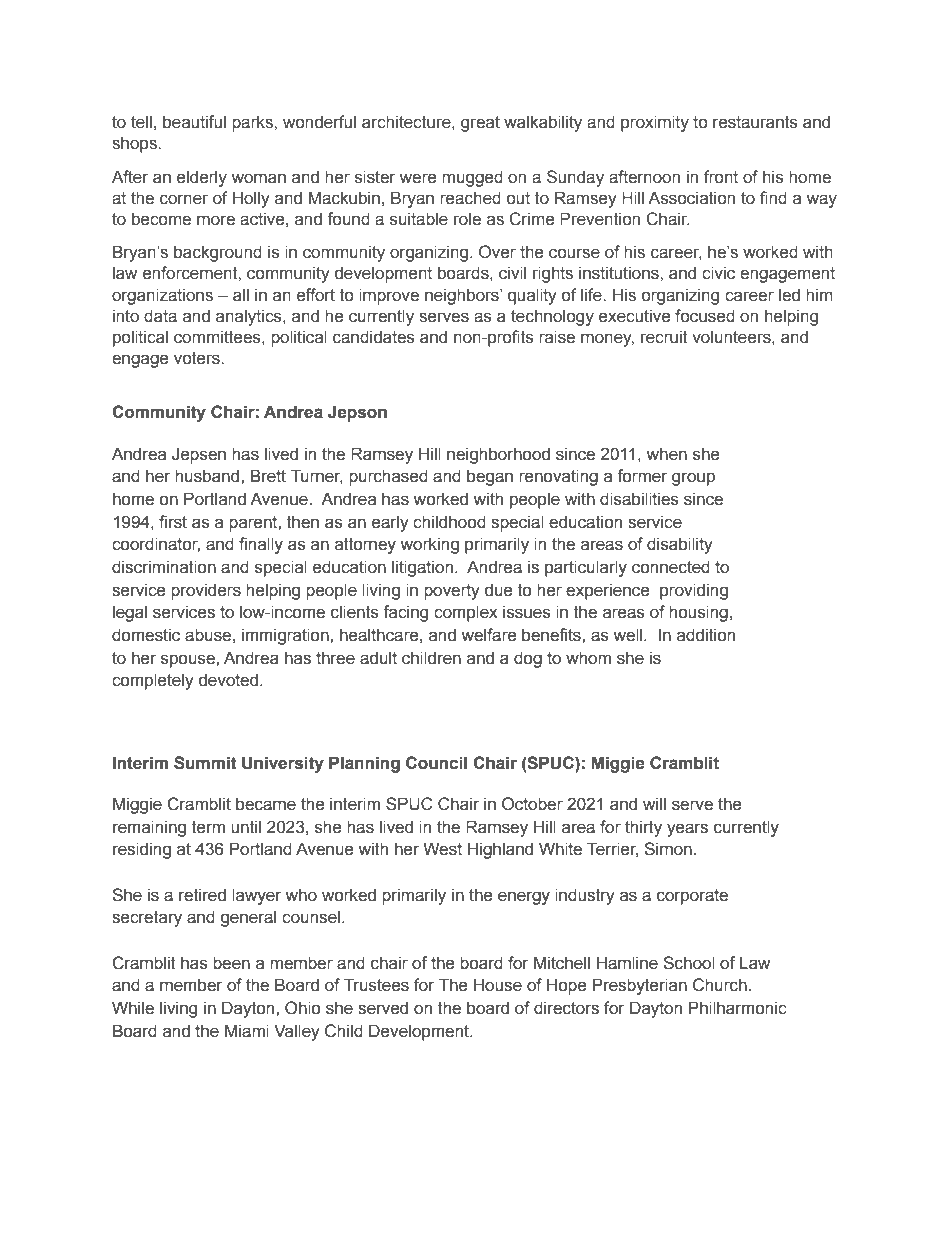 The height and width of the page is (1233, 952). I want to click on providers, so click(206, 591).
